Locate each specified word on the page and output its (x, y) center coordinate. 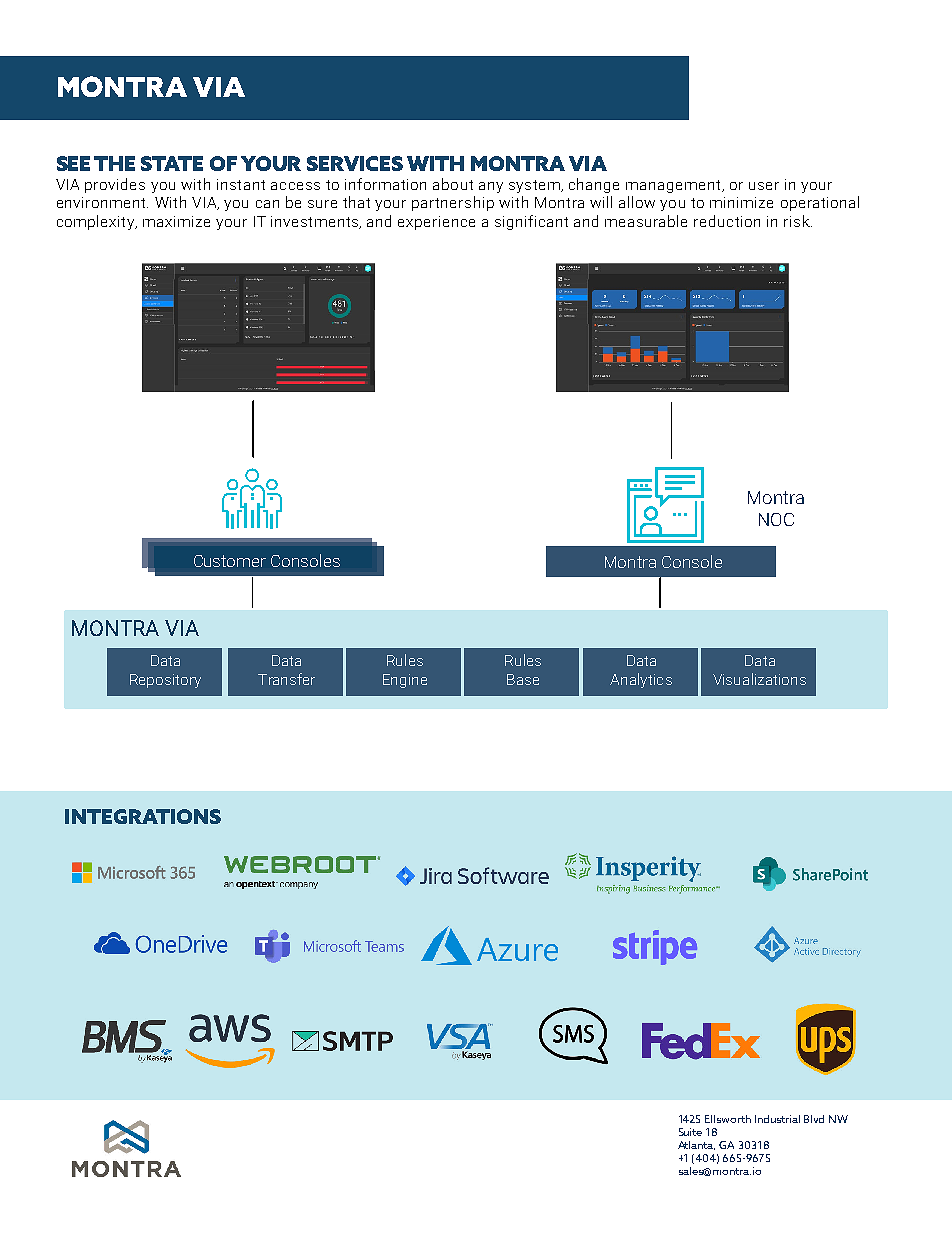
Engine (405, 681)
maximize (176, 221)
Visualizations (759, 679)
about (453, 184)
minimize (741, 202)
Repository (165, 681)
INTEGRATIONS (143, 816)
